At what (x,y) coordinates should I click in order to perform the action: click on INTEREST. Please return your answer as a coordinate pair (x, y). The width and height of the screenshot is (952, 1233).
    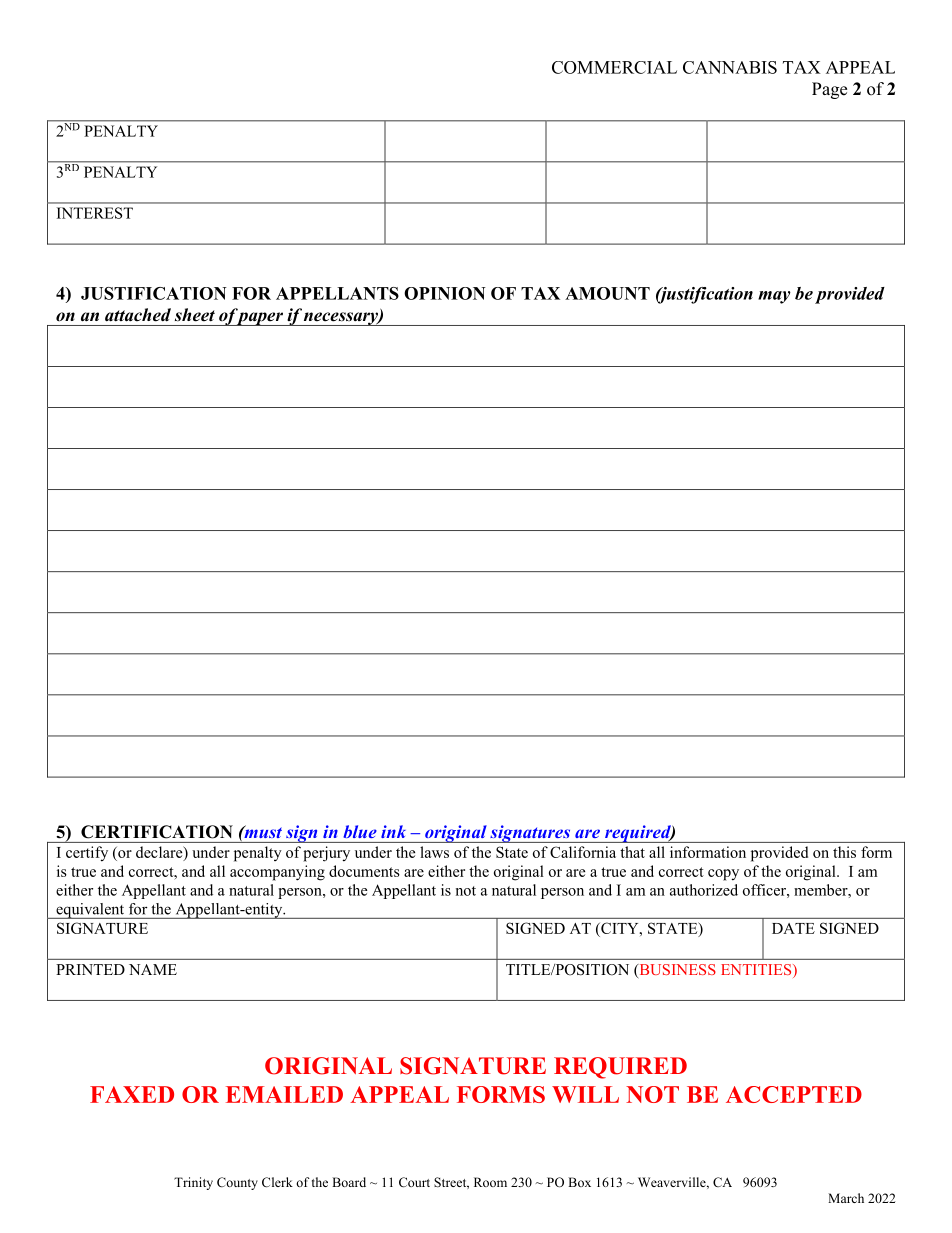
    Looking at the image, I should click on (95, 213).
